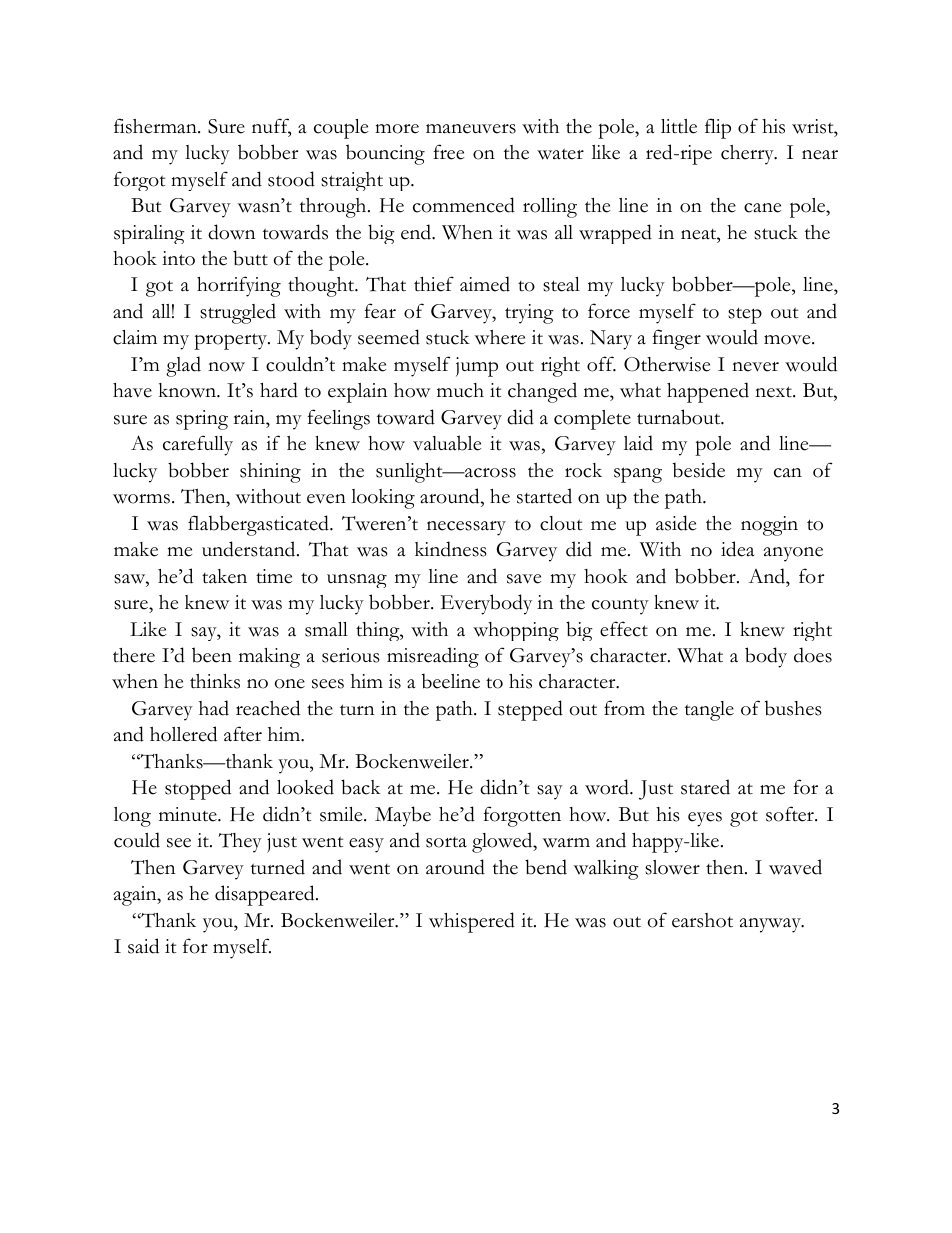 Image resolution: width=952 pixels, height=1233 pixels. Describe the element at coordinates (250, 549) in the page. I see `understand` at that location.
